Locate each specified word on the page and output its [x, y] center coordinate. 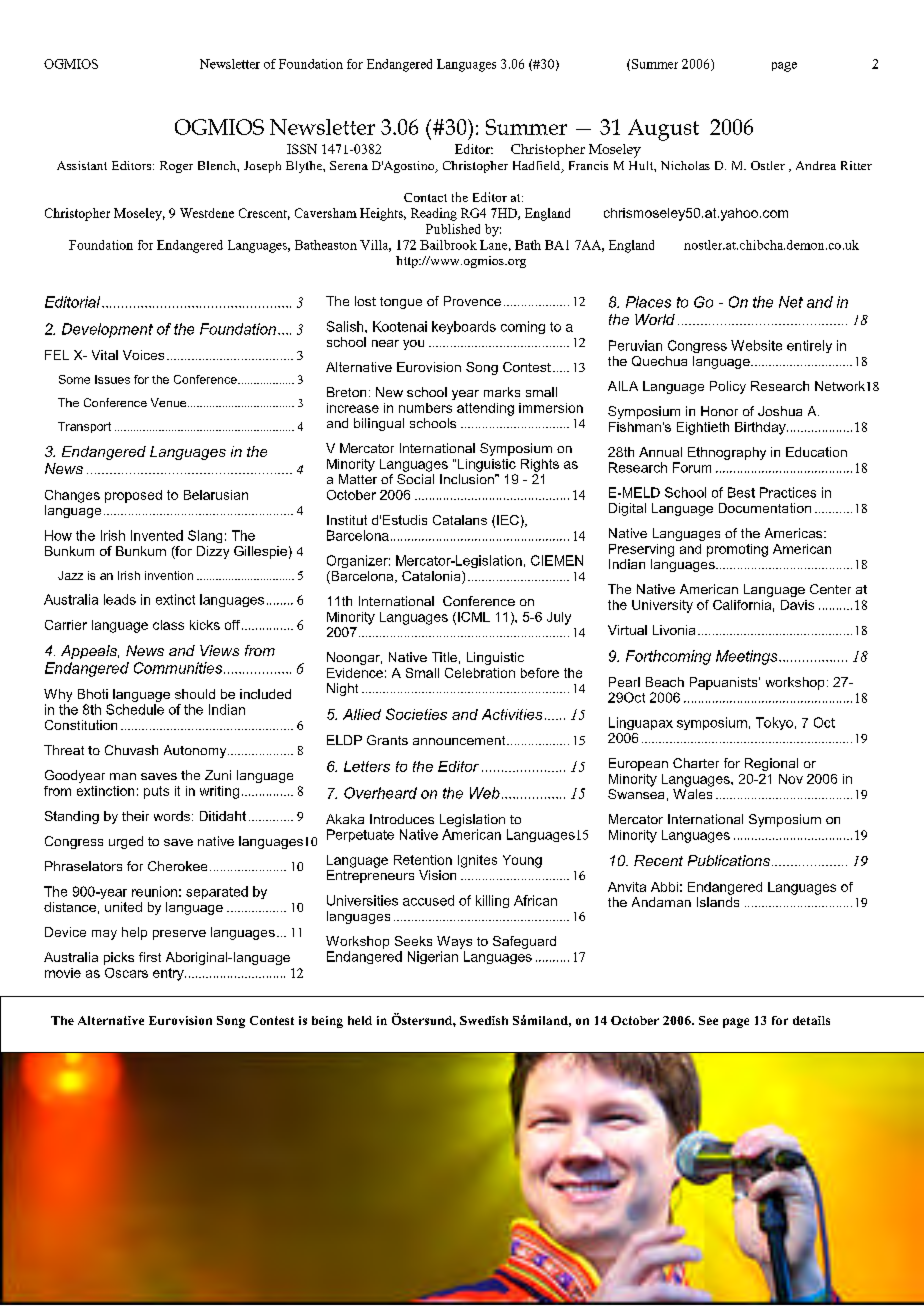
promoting [737, 550]
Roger [176, 167]
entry [169, 974]
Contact [425, 197]
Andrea [816, 165]
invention [169, 575]
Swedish [484, 1020]
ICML [474, 617]
